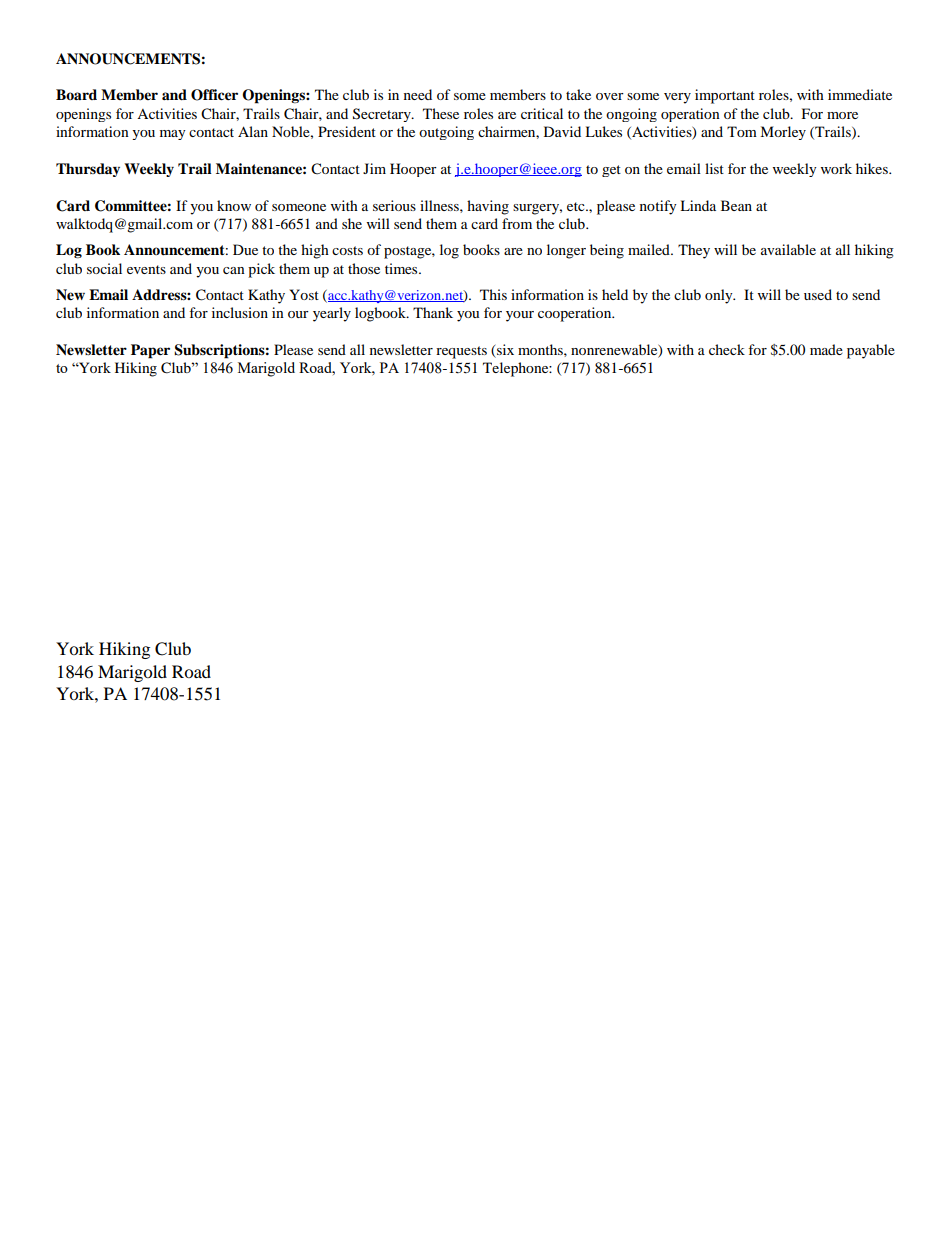 The height and width of the screenshot is (1233, 952). Describe the element at coordinates (146, 269) in the screenshot. I see `events` at that location.
